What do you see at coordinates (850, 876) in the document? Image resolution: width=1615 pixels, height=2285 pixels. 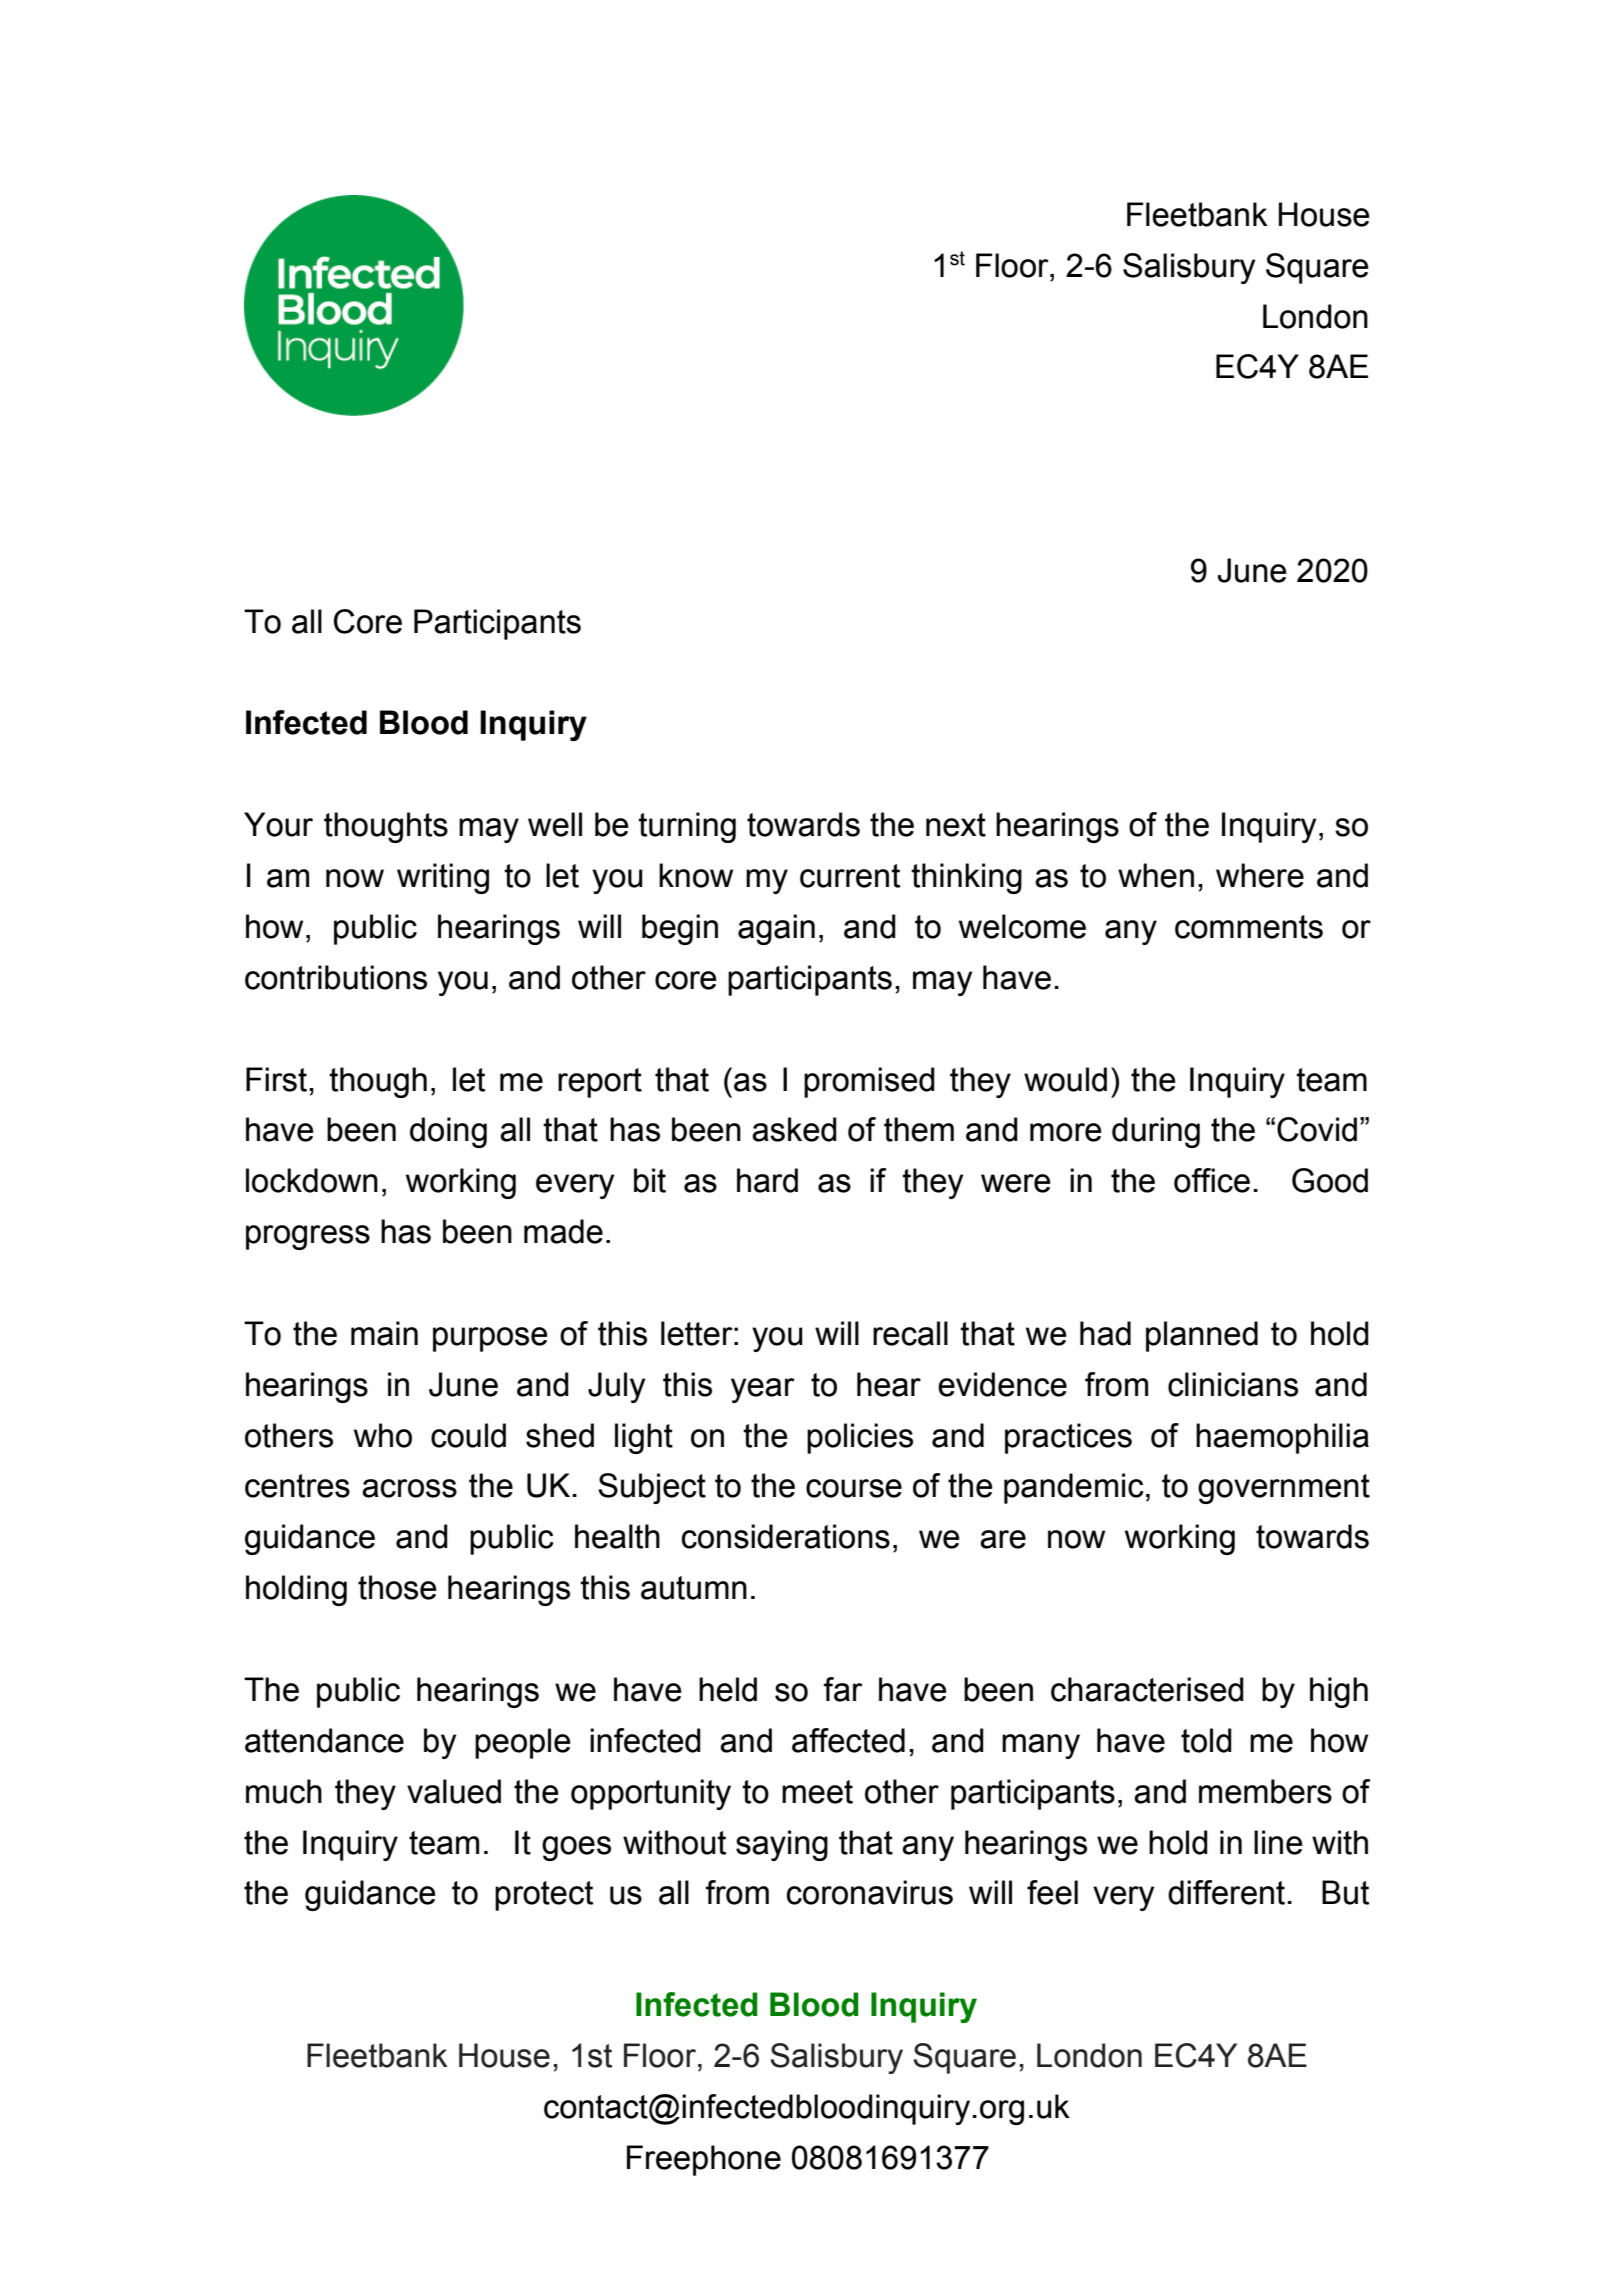 I see `current` at bounding box center [850, 876].
